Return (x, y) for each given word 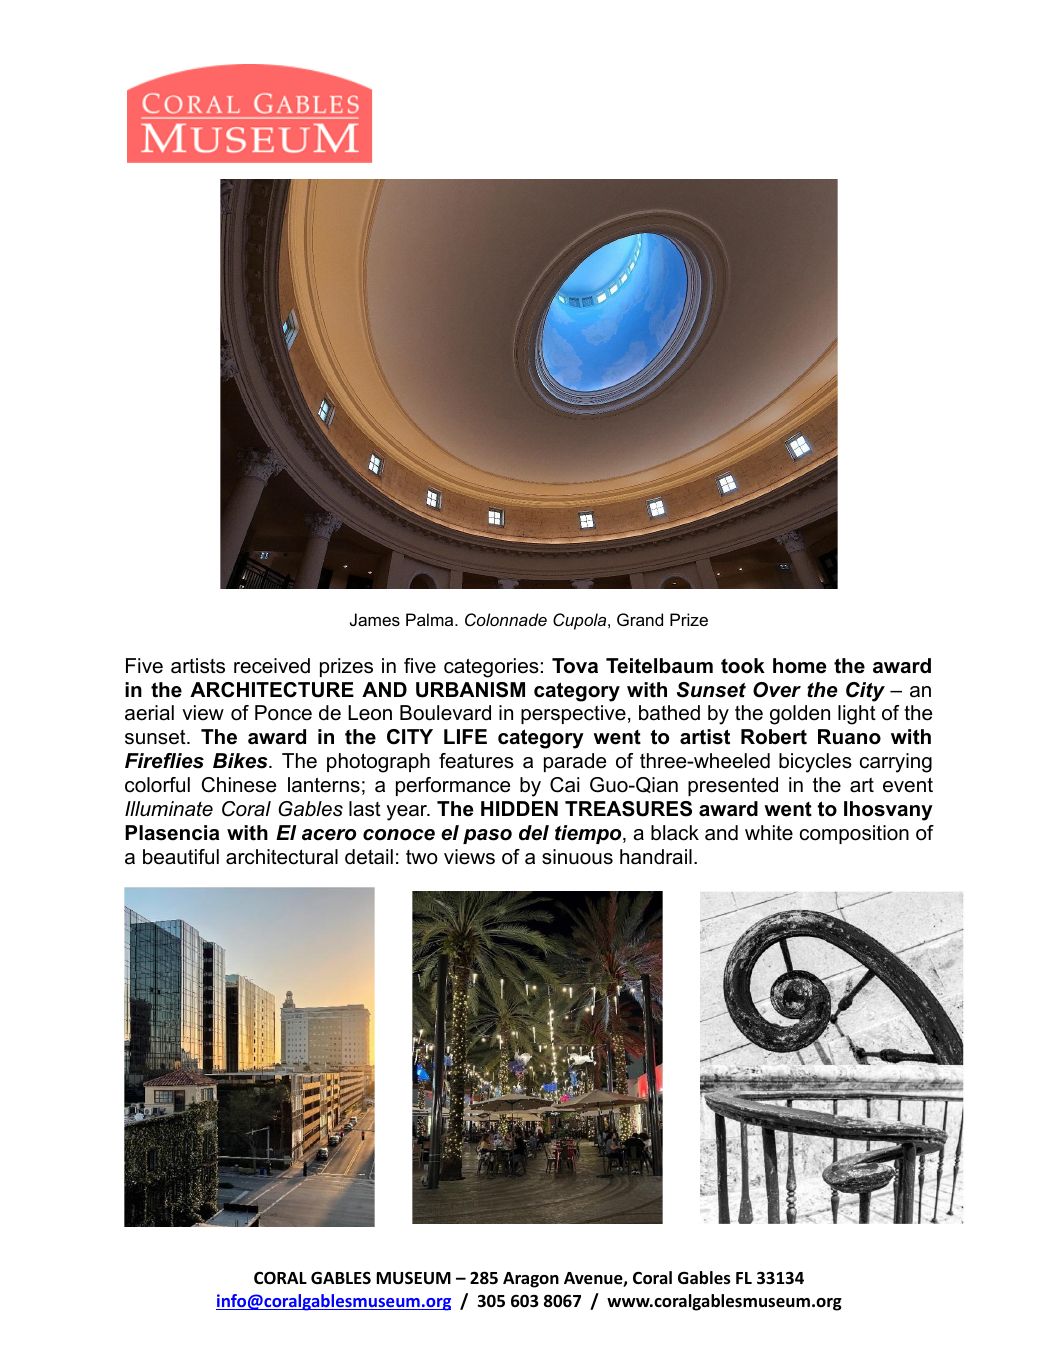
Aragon (531, 1280)
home (799, 666)
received (272, 666)
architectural (282, 857)
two (422, 857)
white (769, 833)
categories (491, 668)
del (534, 833)
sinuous (577, 857)
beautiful (181, 857)
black (675, 833)
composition (854, 834)
